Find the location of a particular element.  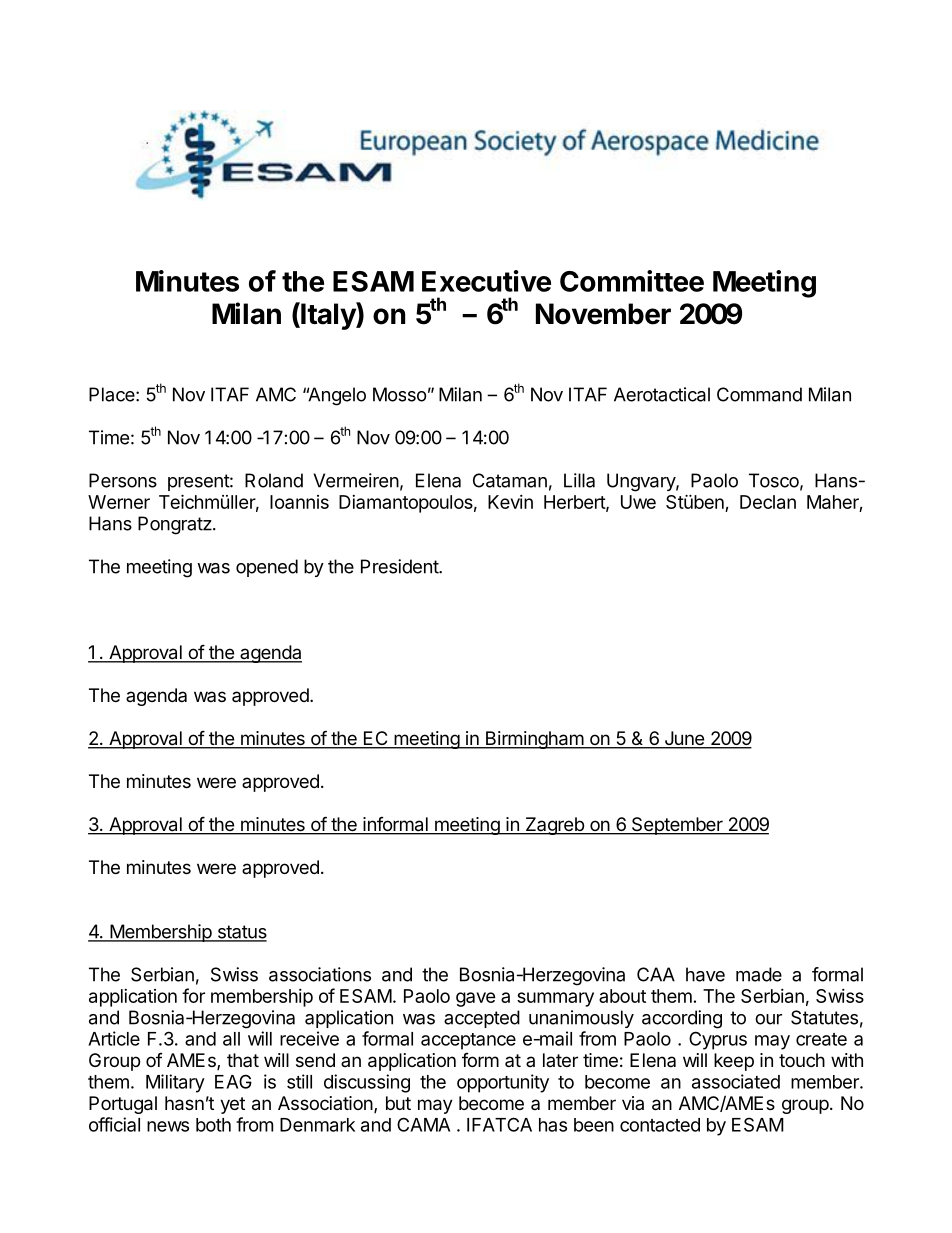

Birmingham is located at coordinates (534, 740).
